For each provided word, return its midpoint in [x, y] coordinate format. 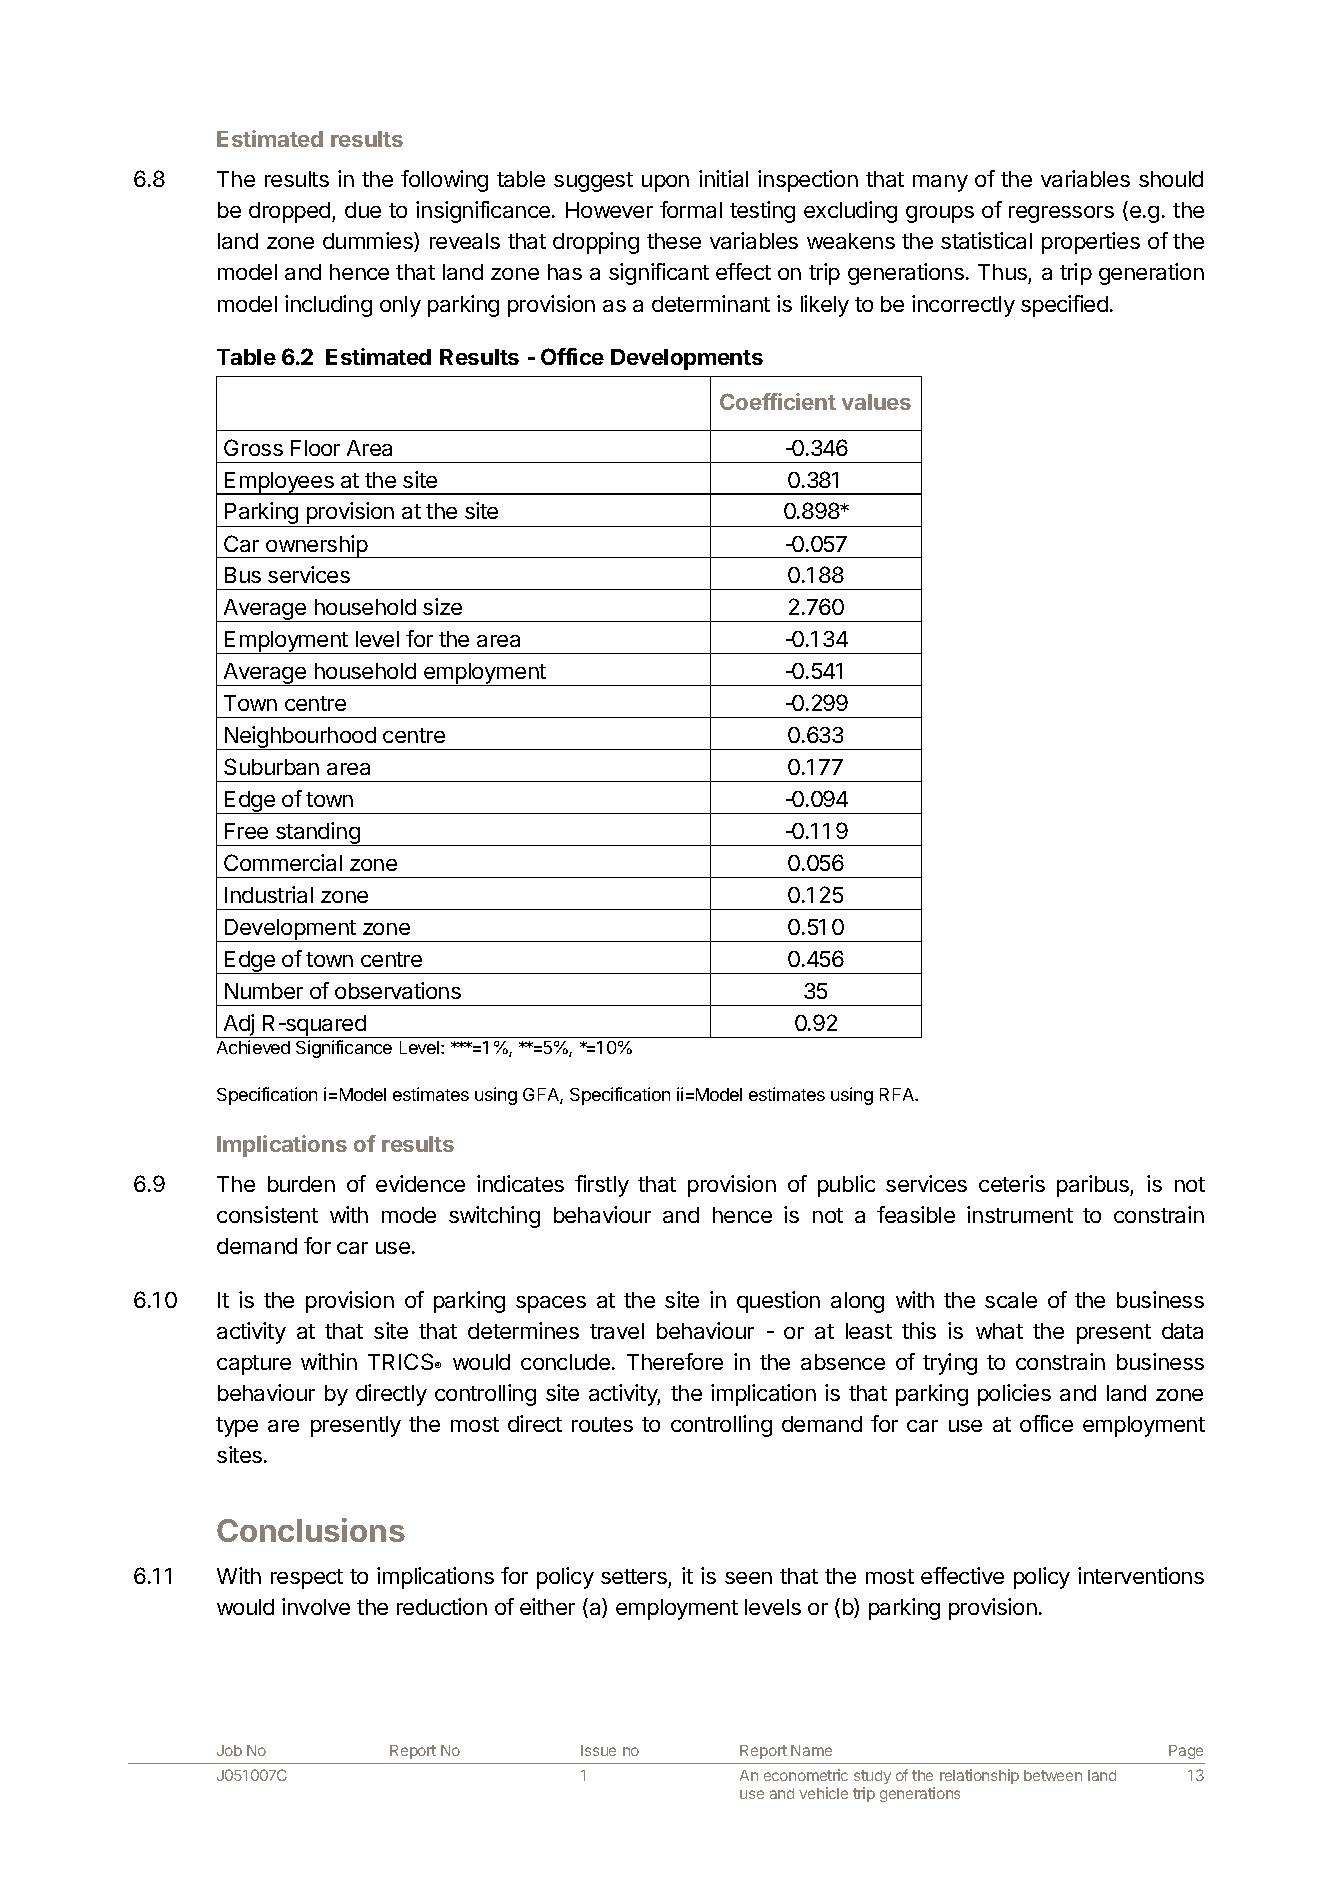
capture [254, 1365]
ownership [316, 546]
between [1053, 1775]
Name [811, 1750]
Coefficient [778, 401]
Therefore [675, 1361]
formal [691, 209]
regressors [1061, 214]
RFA [898, 1094]
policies [1014, 1395]
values [876, 402]
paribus [1094, 1186]
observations [398, 990]
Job [229, 1750]
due [363, 210]
